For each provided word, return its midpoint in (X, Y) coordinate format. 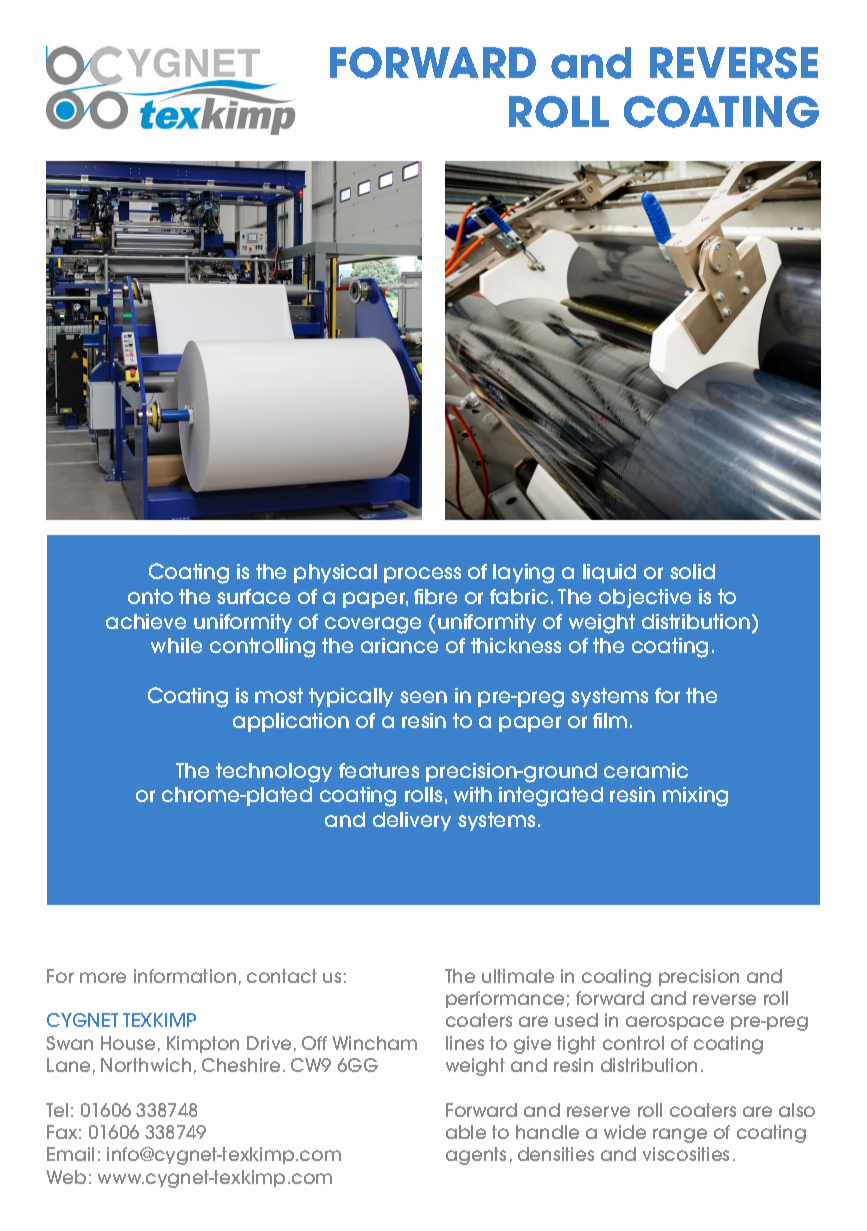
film (610, 720)
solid (692, 571)
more (103, 977)
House (128, 1043)
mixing (695, 797)
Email (70, 1154)
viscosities (686, 1154)
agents (476, 1156)
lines (465, 1043)
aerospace (675, 1023)
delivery (412, 821)
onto (150, 596)
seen (423, 697)
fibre (435, 596)
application (291, 722)
